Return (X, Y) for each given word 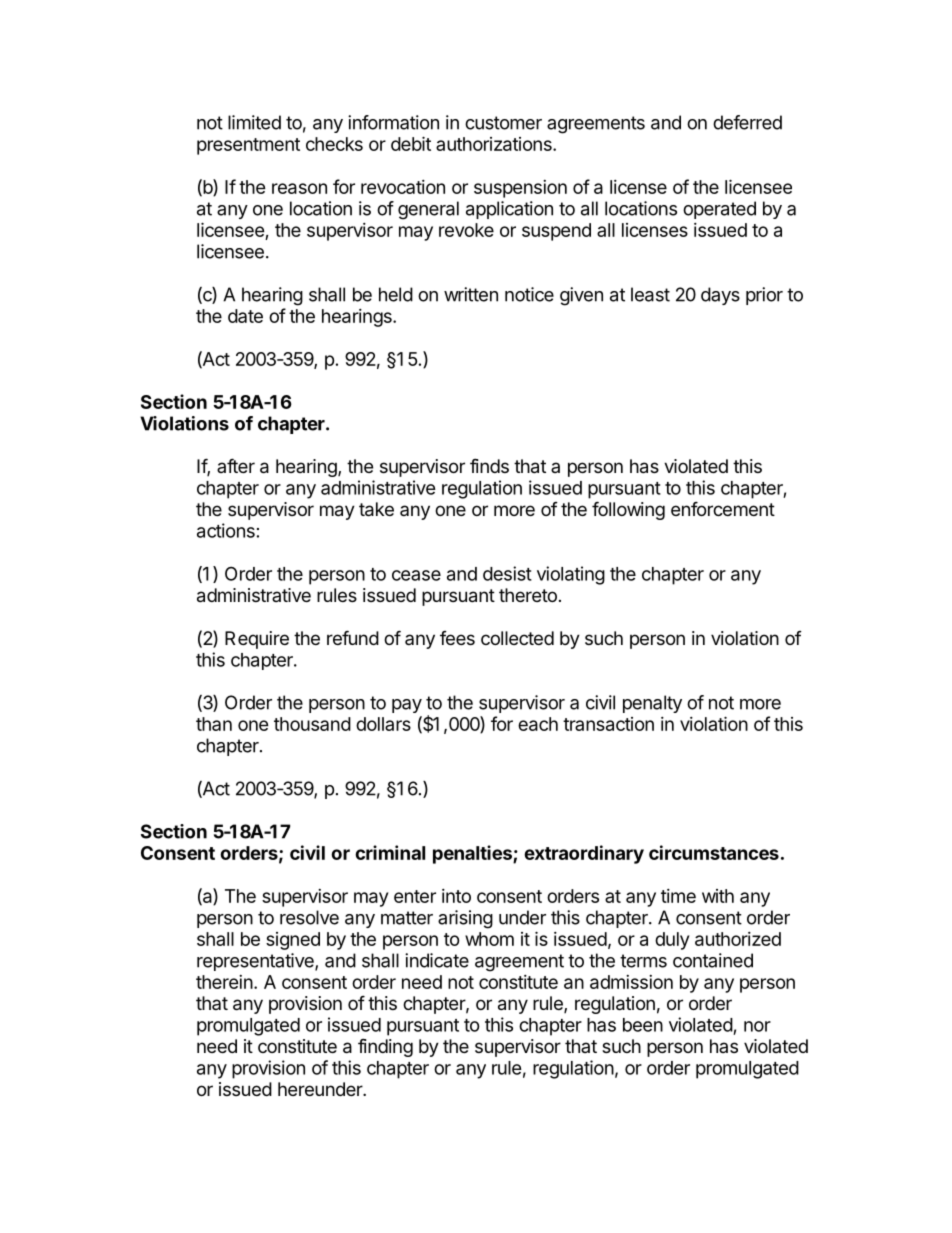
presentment (248, 146)
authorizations (495, 144)
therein (224, 982)
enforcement (723, 508)
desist (507, 573)
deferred (747, 122)
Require (257, 640)
